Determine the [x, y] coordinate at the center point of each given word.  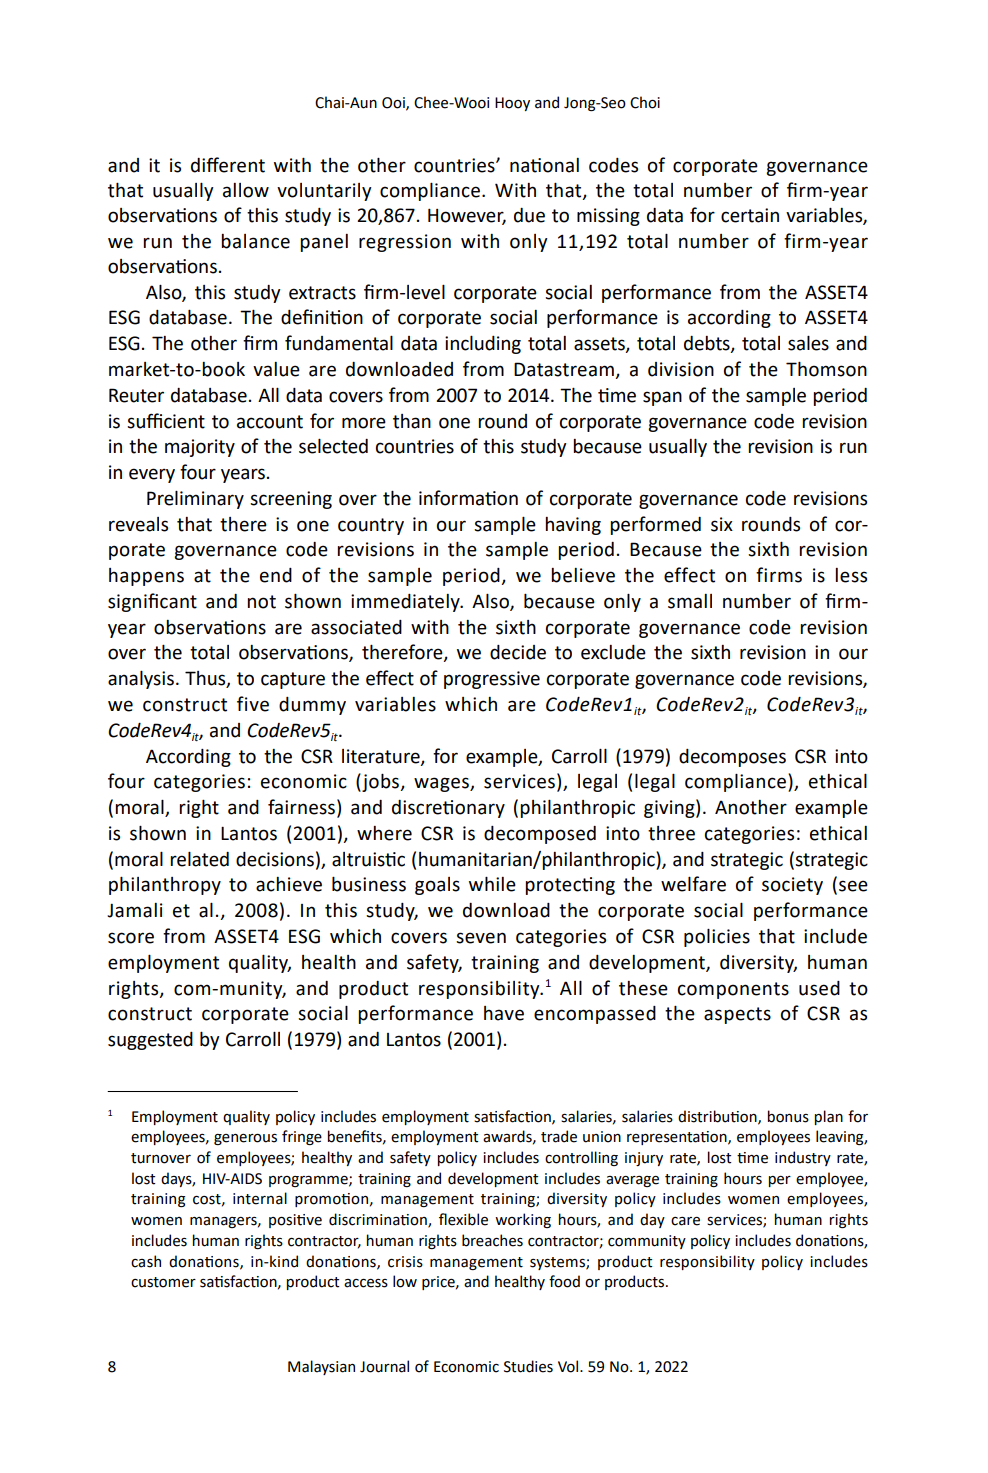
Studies [528, 1366]
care [685, 1221]
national [544, 165]
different [228, 165]
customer [163, 1282]
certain [750, 215]
